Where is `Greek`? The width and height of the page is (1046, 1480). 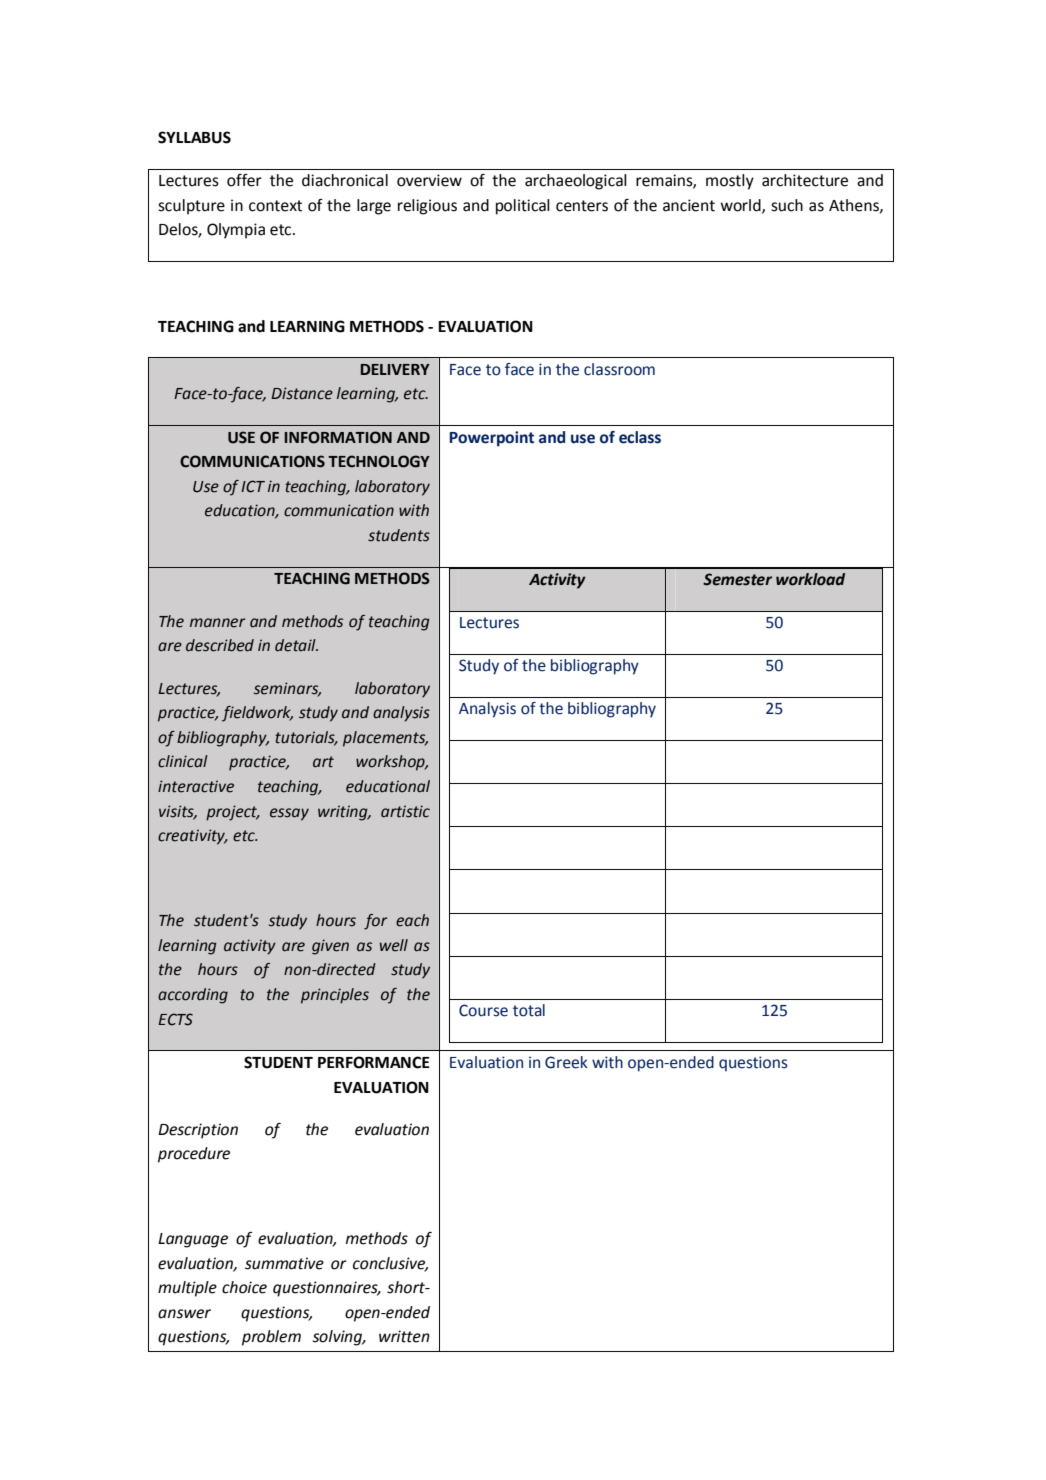 Greek is located at coordinates (566, 1062).
